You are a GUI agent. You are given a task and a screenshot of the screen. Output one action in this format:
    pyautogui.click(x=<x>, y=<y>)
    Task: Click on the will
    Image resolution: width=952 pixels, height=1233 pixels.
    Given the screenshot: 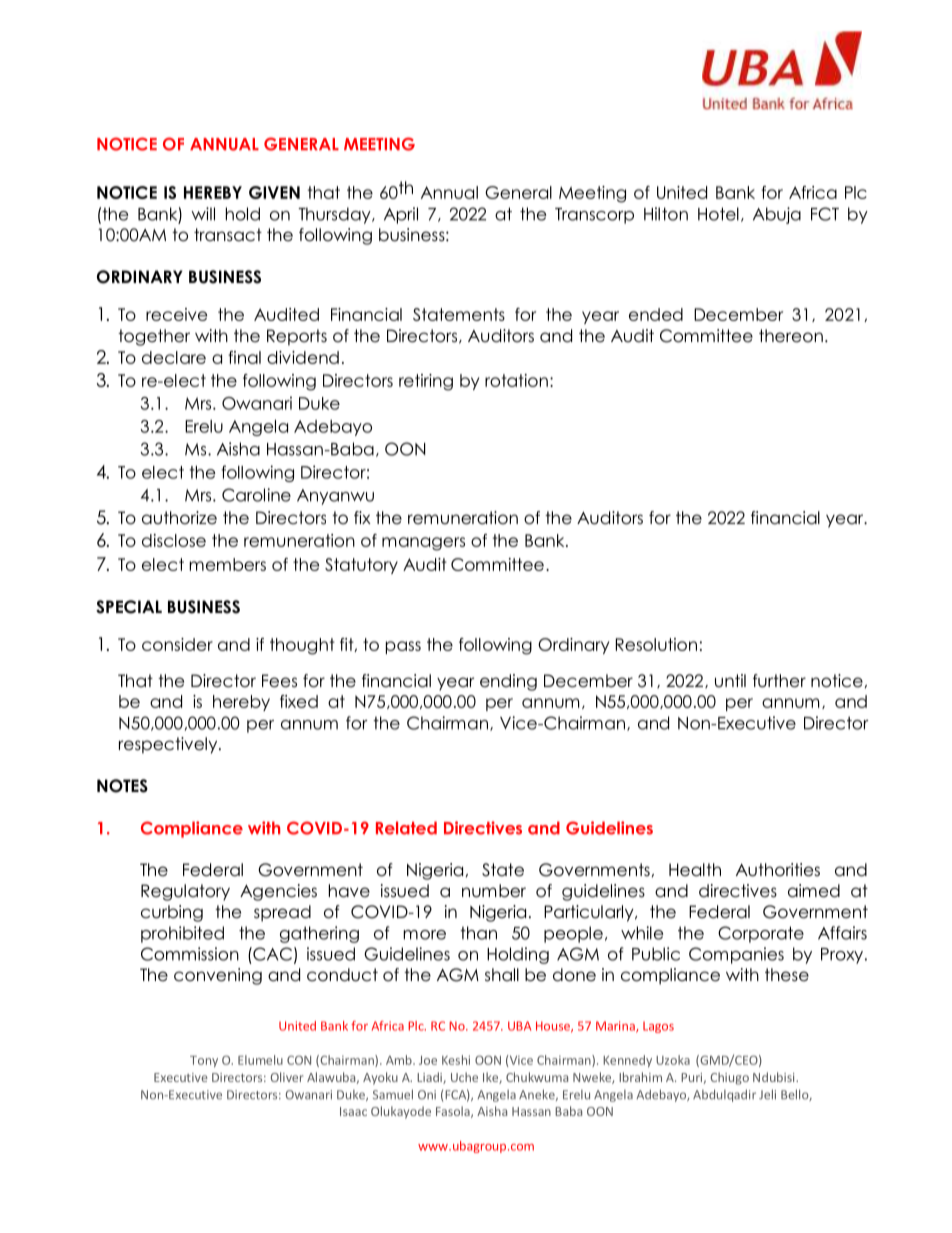 What is the action you would take?
    pyautogui.click(x=203, y=214)
